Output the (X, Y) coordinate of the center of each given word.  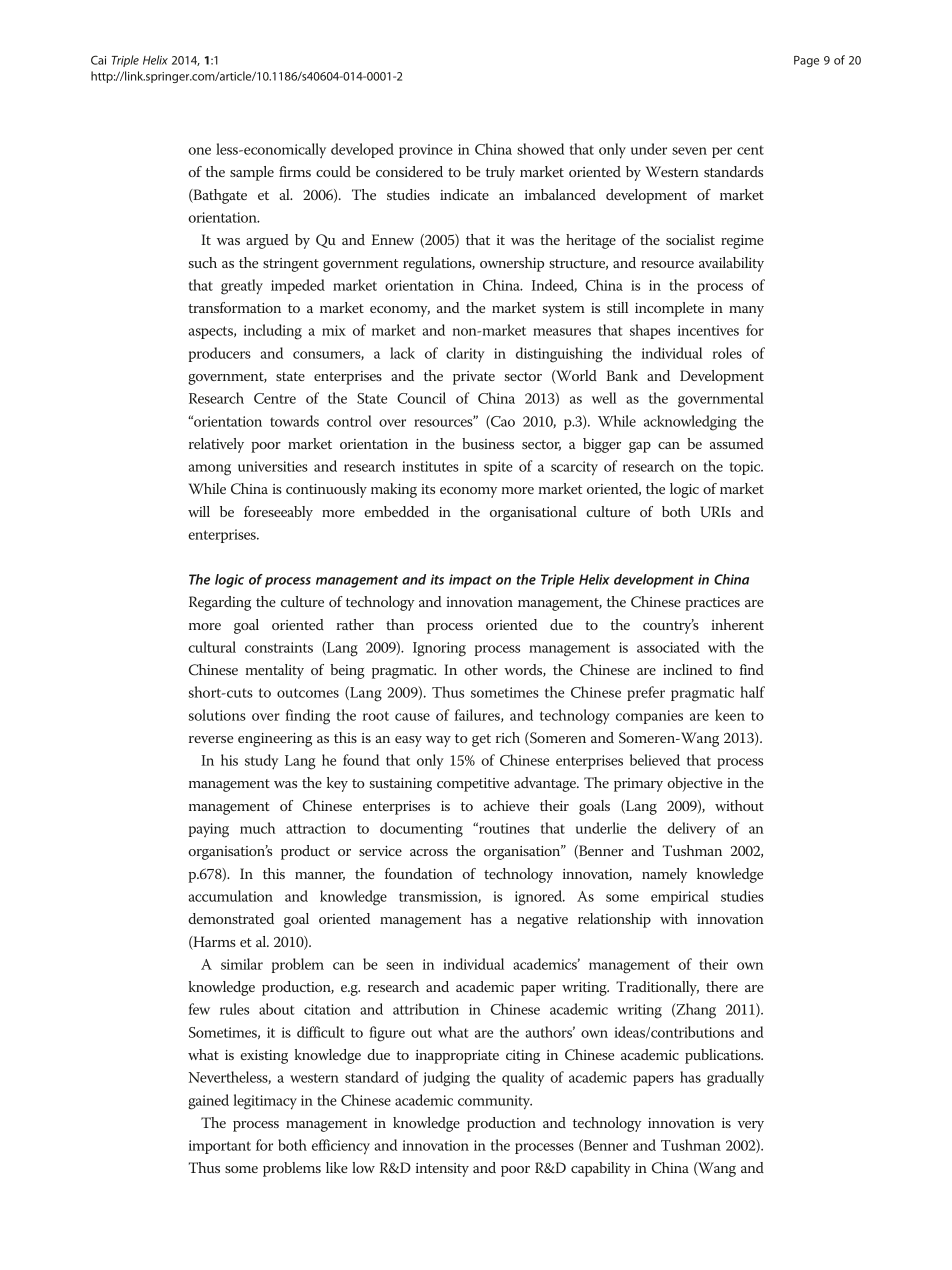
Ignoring (439, 649)
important (220, 1147)
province (426, 151)
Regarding (220, 603)
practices (712, 604)
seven (689, 151)
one (199, 151)
